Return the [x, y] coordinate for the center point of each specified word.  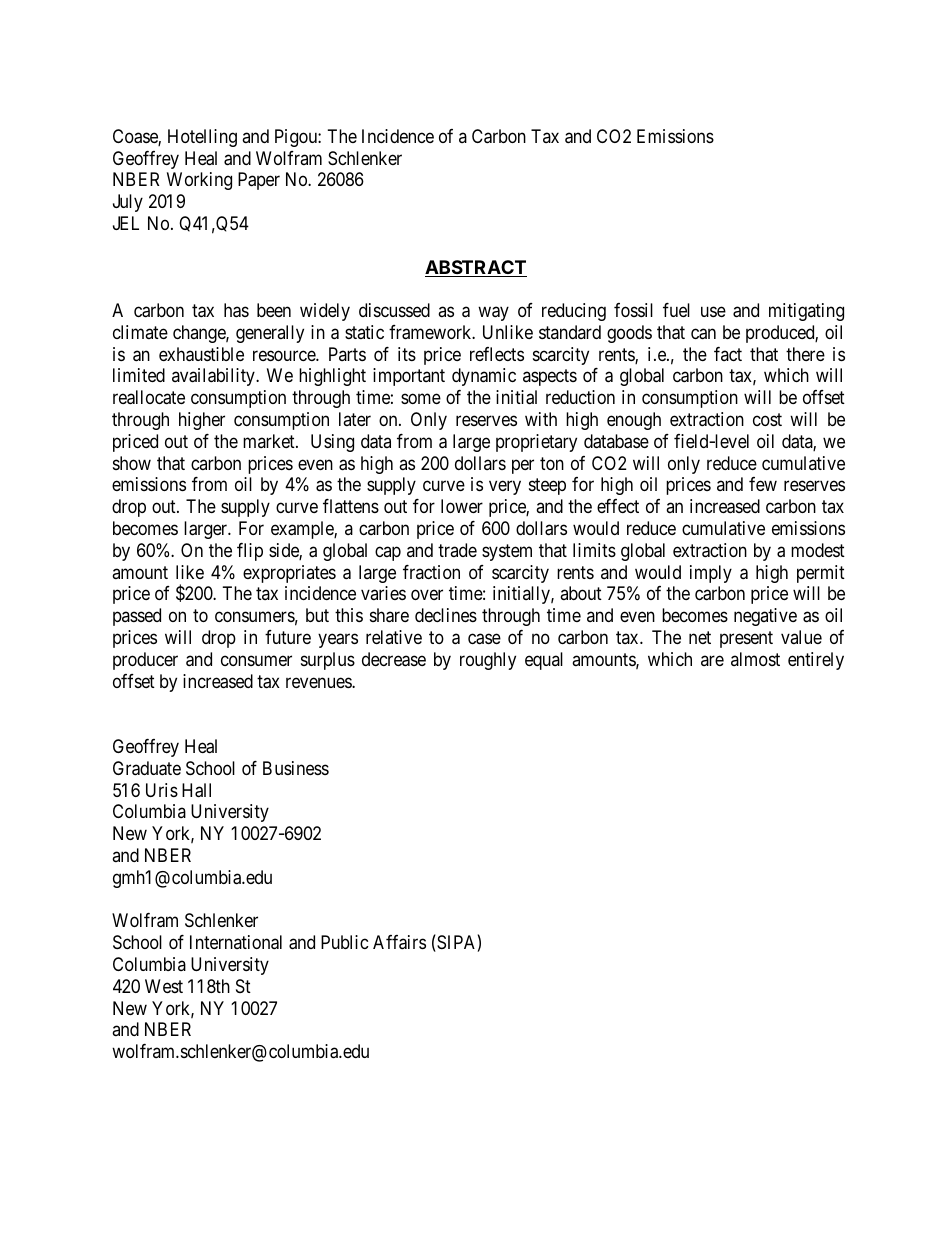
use [713, 312]
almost [755, 659]
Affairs [399, 942]
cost [767, 419]
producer [145, 661]
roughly [488, 661]
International [236, 942]
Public [345, 942]
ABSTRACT [476, 268]
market [270, 441]
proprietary [536, 443]
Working [199, 181]
